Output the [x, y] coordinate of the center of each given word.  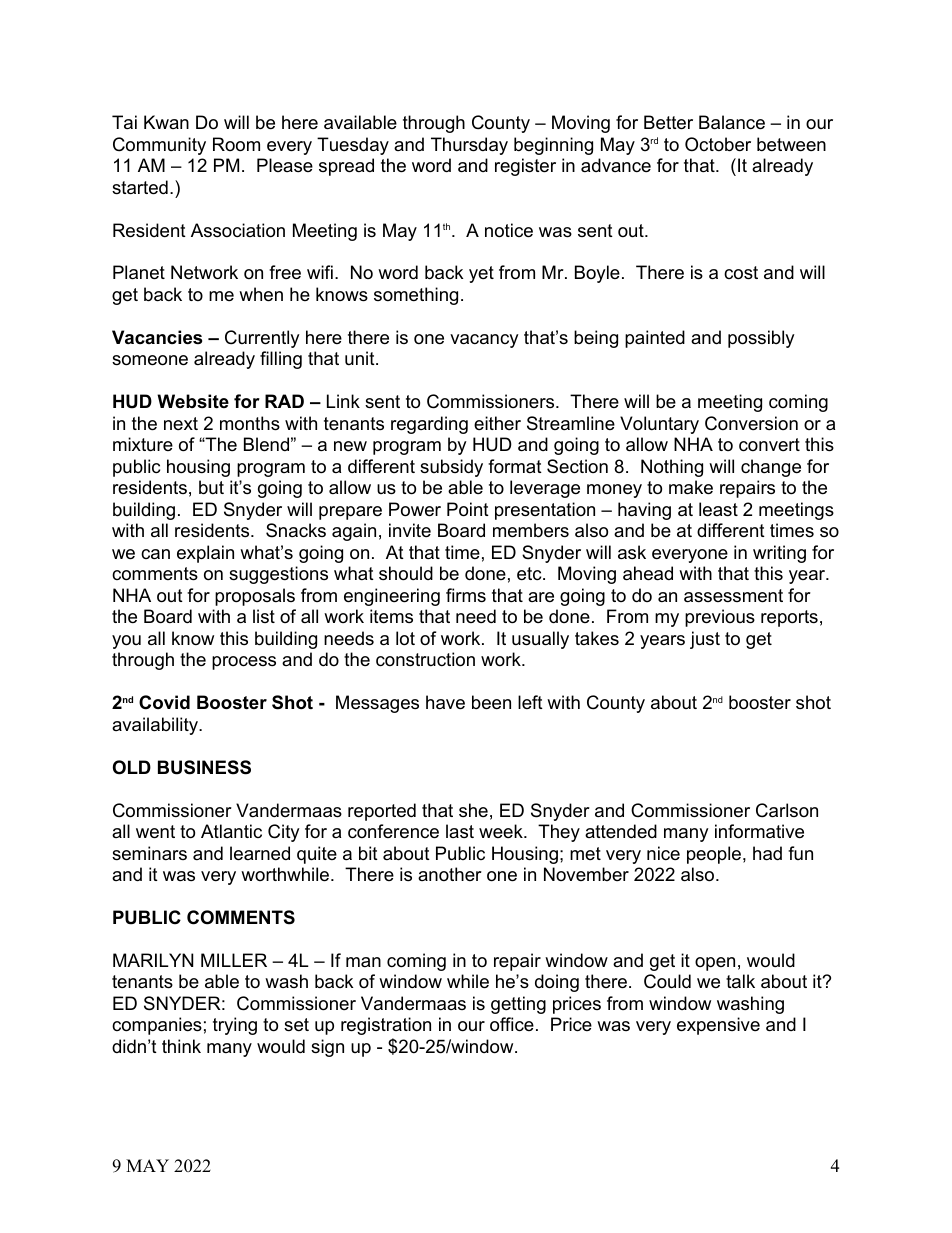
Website [193, 401]
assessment [733, 596]
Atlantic [231, 831]
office [512, 1024]
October [718, 144]
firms [466, 595]
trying [235, 1026]
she [473, 810]
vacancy [484, 341]
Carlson [787, 810]
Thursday [469, 146]
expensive [718, 1026]
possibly [761, 339]
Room [236, 144]
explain [205, 554]
